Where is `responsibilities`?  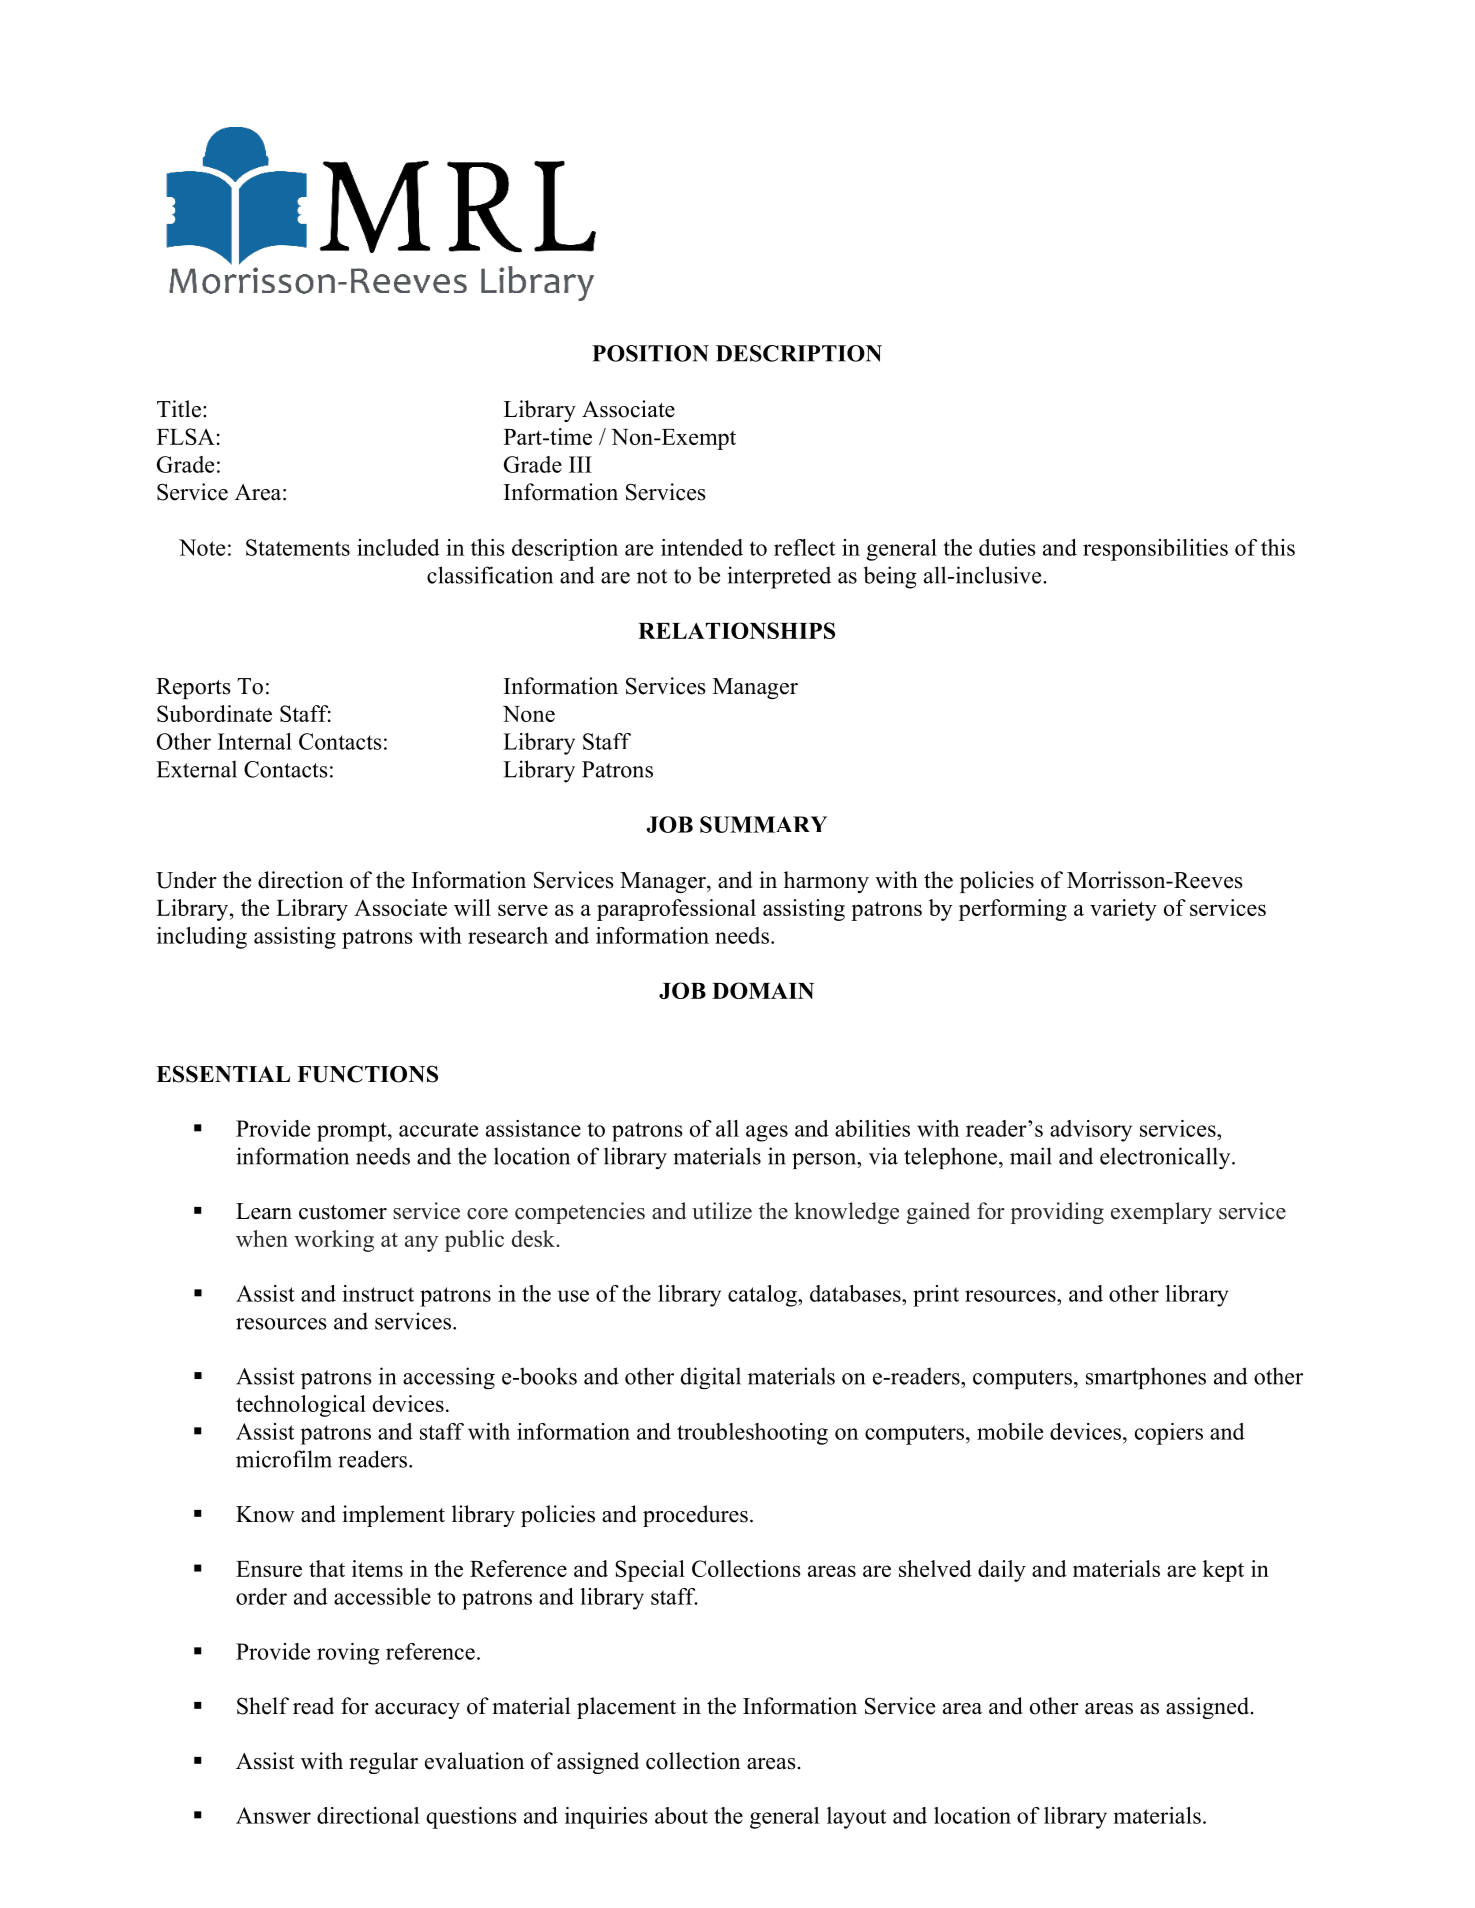
responsibilities is located at coordinates (1155, 550).
